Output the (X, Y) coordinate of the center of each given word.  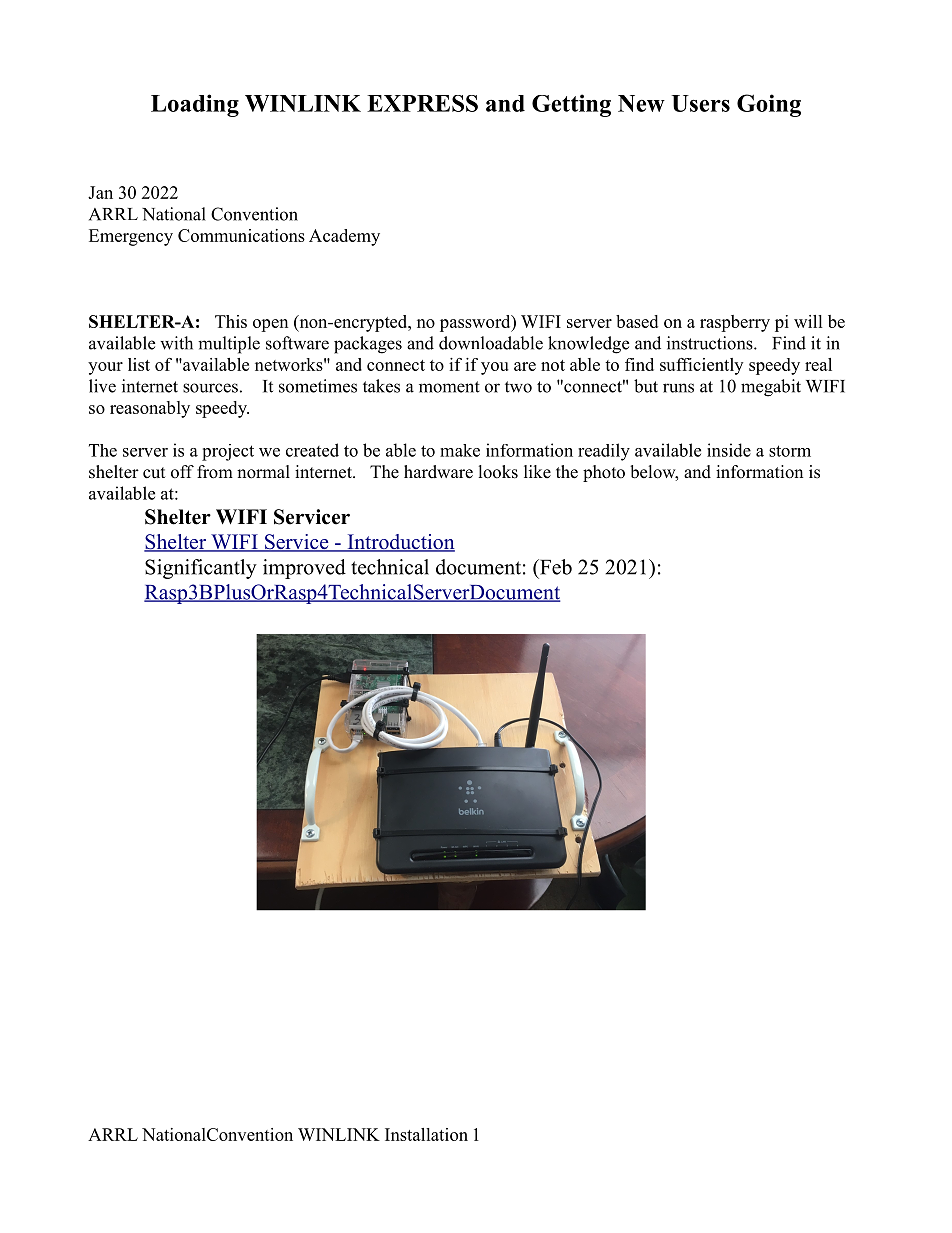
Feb (555, 567)
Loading (195, 105)
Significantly (201, 569)
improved (304, 569)
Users (701, 103)
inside (729, 450)
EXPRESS (422, 103)
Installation (426, 1134)
